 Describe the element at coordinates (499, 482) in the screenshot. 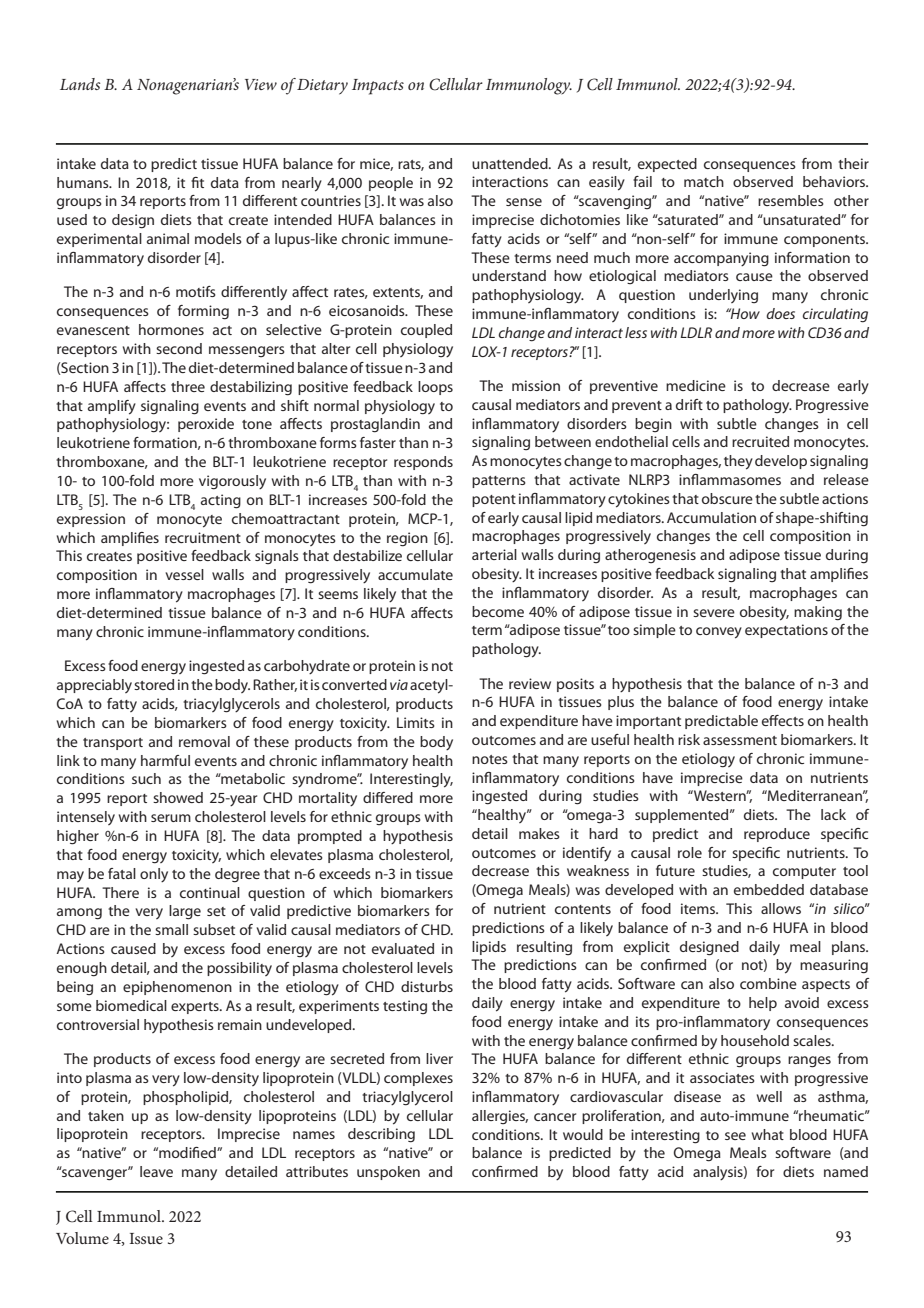

I see `patterns` at that location.
